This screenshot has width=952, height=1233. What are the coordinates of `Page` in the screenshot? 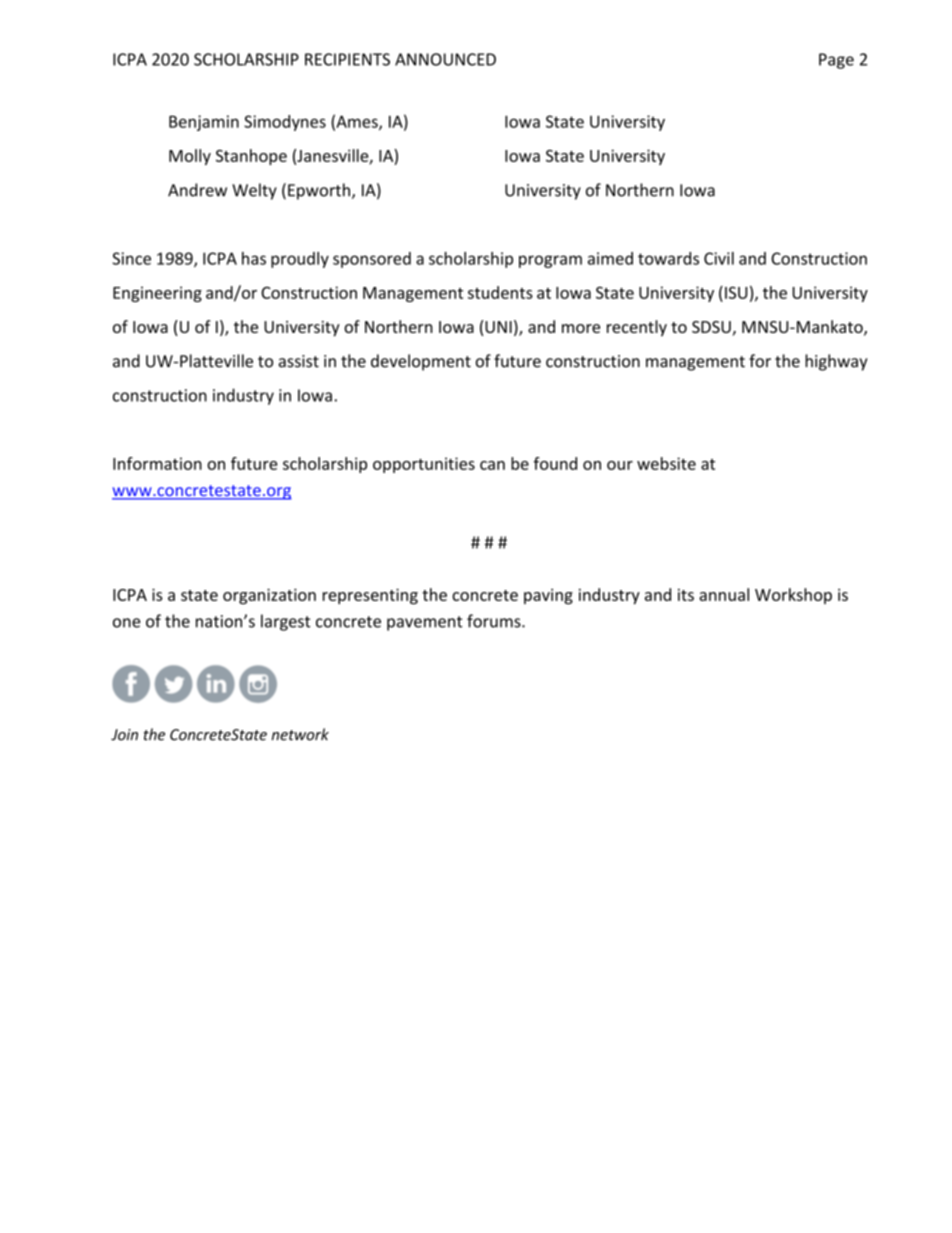 It's located at (836, 61).
